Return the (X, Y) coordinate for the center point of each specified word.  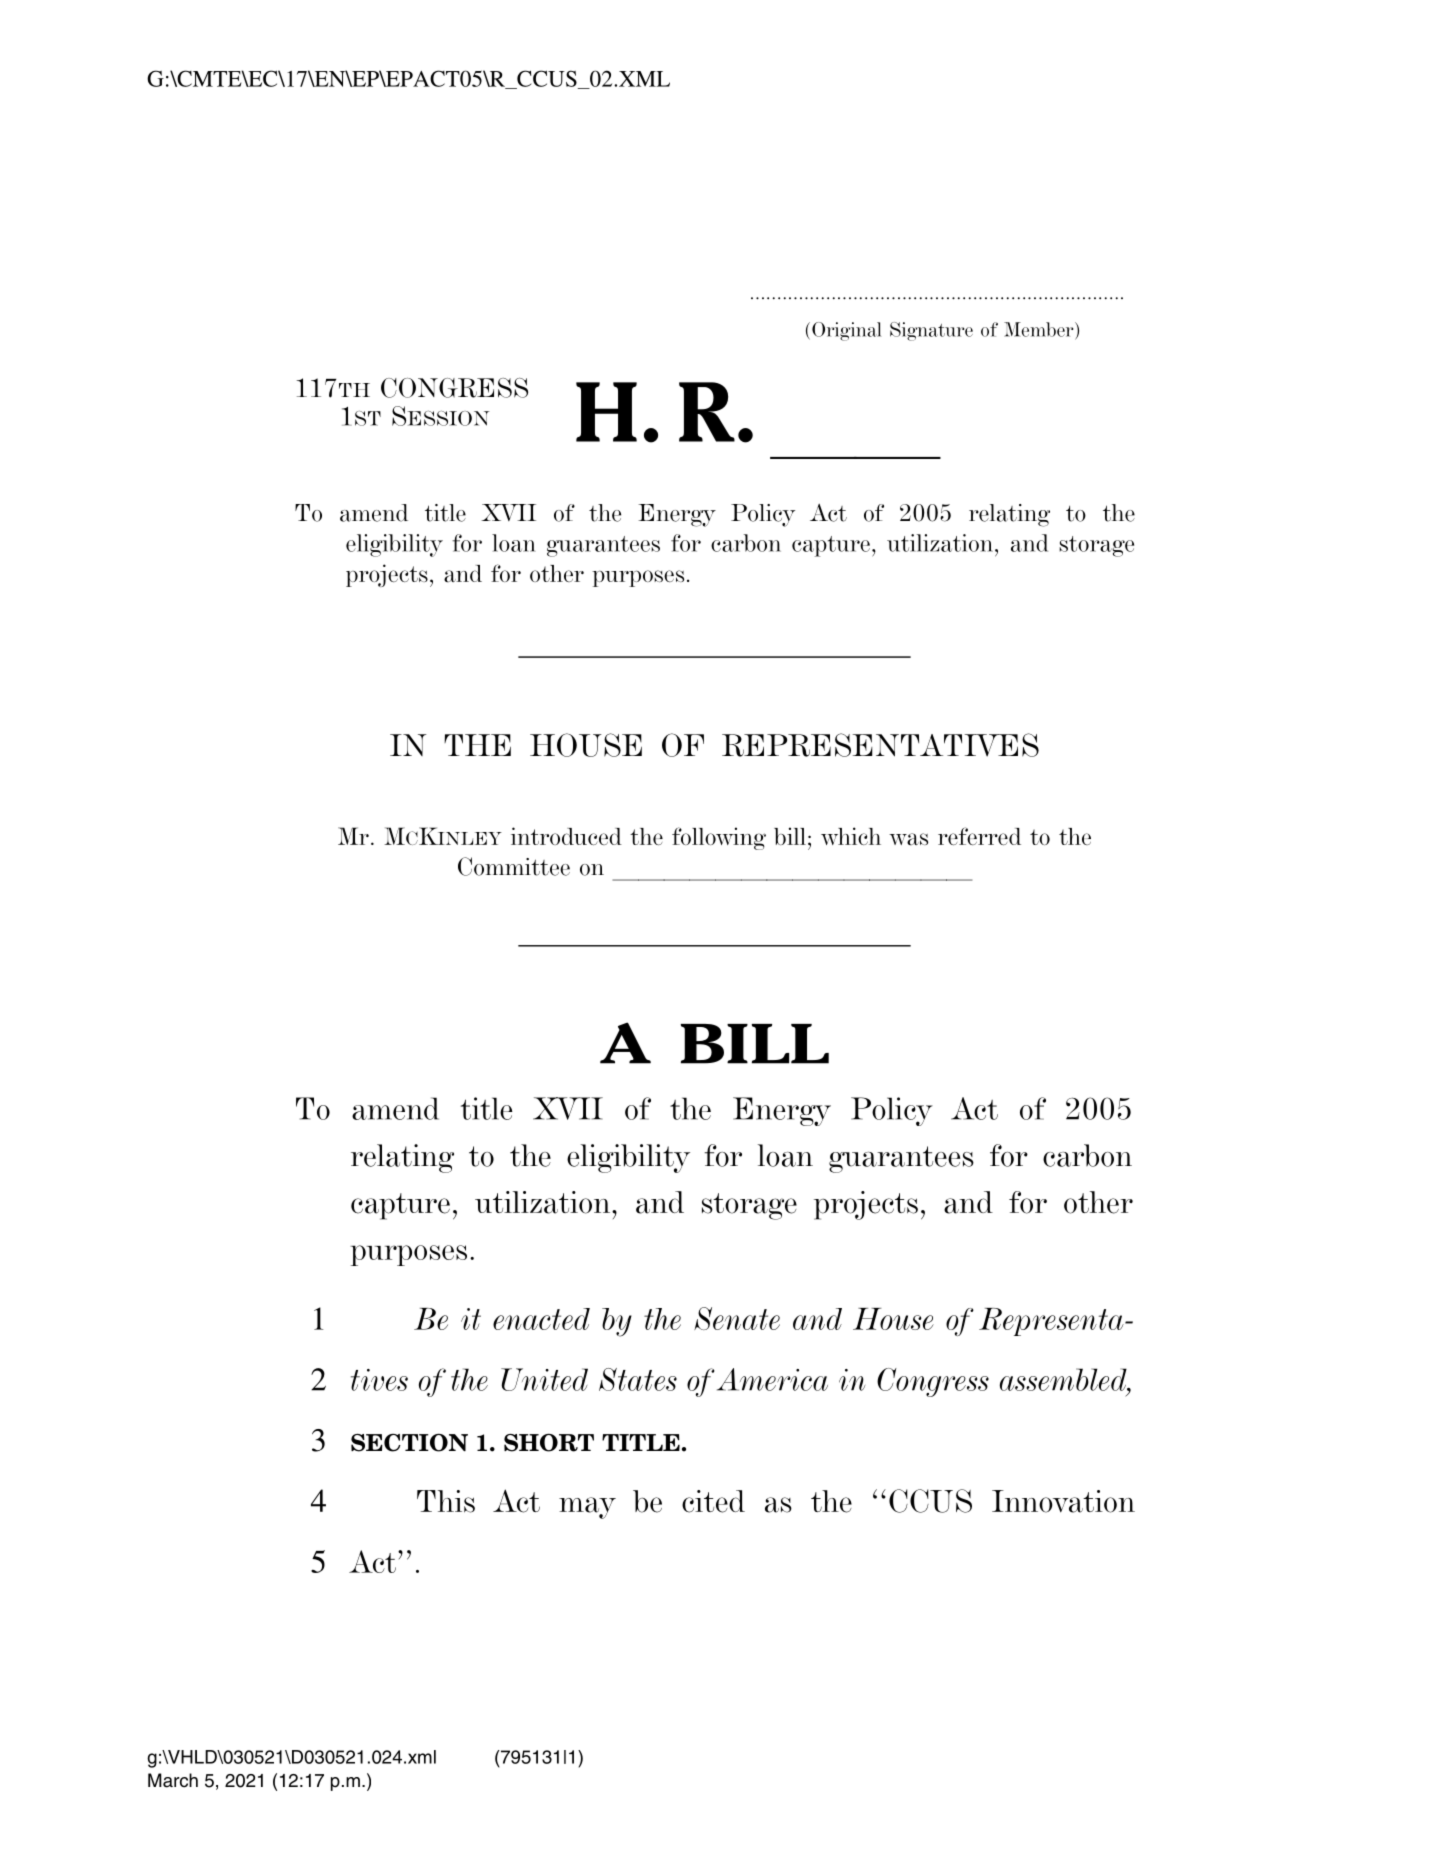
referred (979, 836)
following (719, 838)
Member (1040, 329)
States (638, 1379)
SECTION (409, 1442)
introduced (566, 836)
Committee (514, 866)
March (173, 1780)
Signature (931, 331)
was (908, 839)
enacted (541, 1319)
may (587, 1508)
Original (846, 331)
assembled (1064, 1380)
